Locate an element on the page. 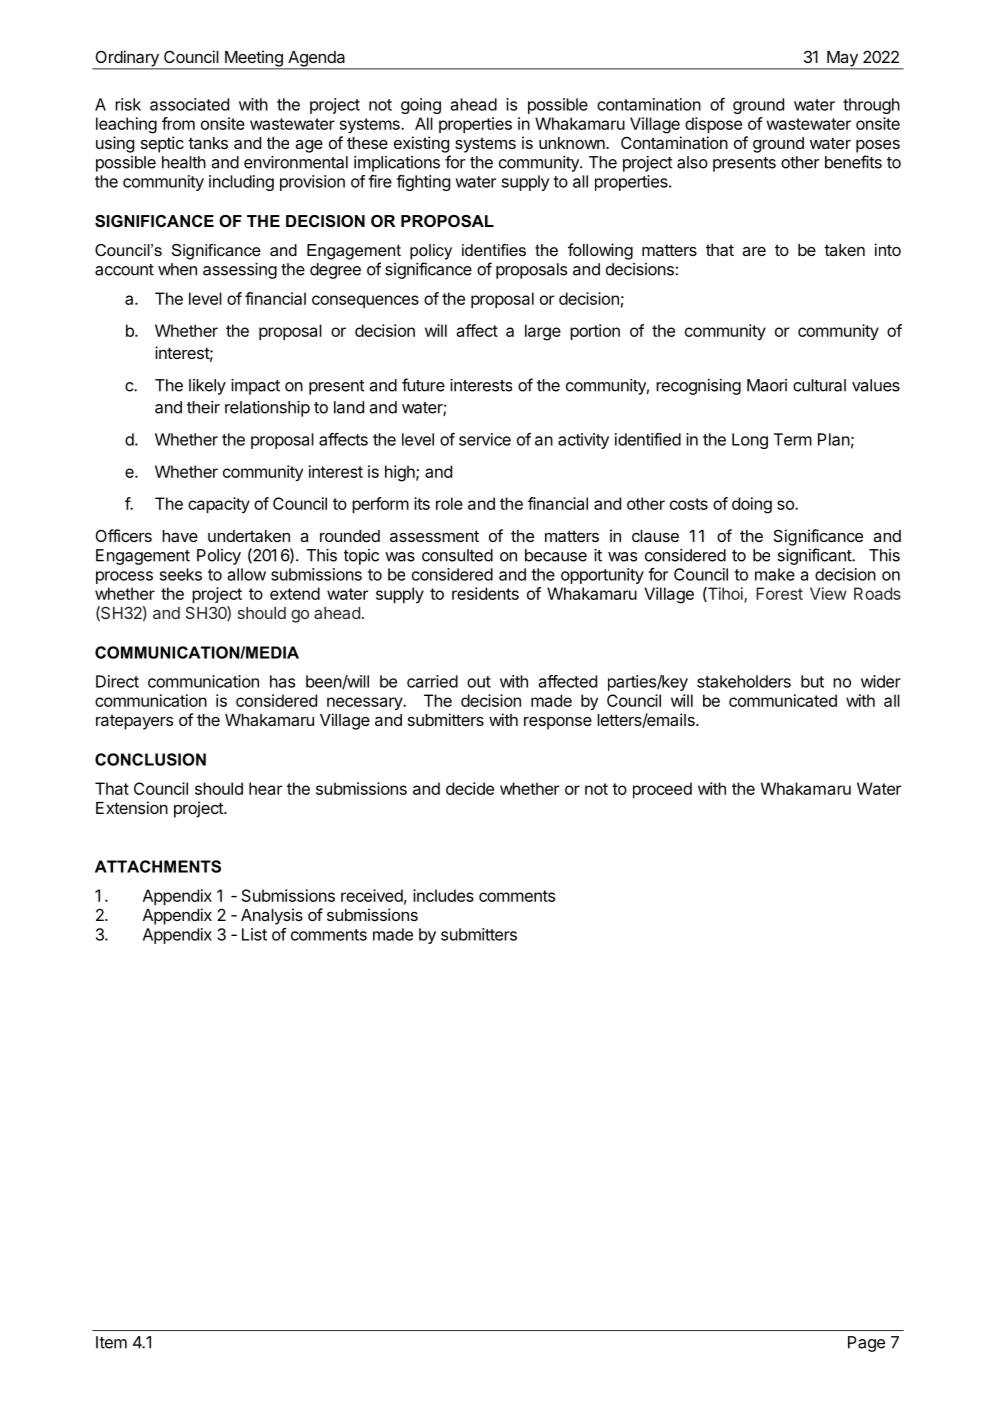  out is located at coordinates (479, 682).
